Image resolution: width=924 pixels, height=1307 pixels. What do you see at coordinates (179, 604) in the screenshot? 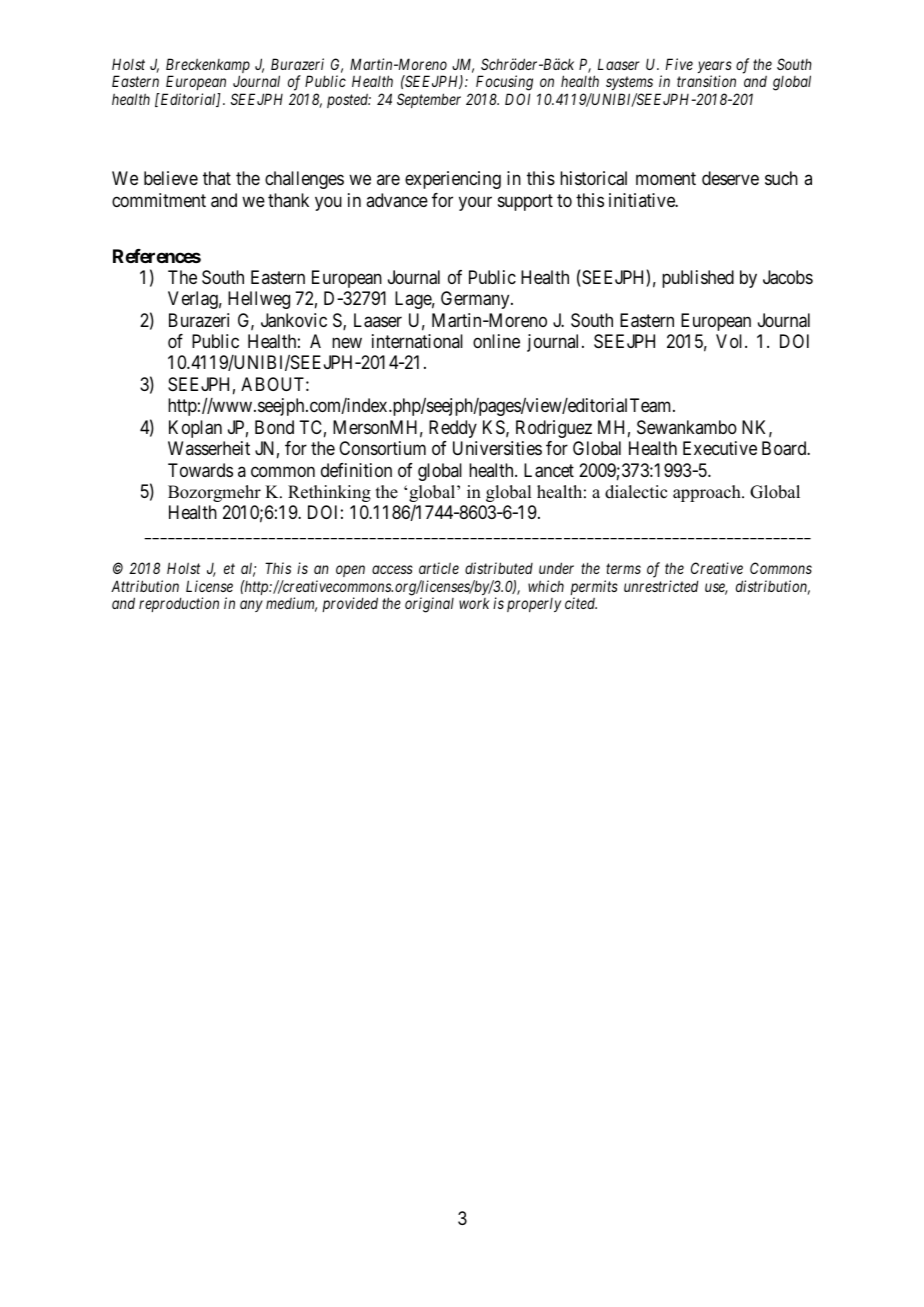
I see `reproduction` at bounding box center [179, 604].
